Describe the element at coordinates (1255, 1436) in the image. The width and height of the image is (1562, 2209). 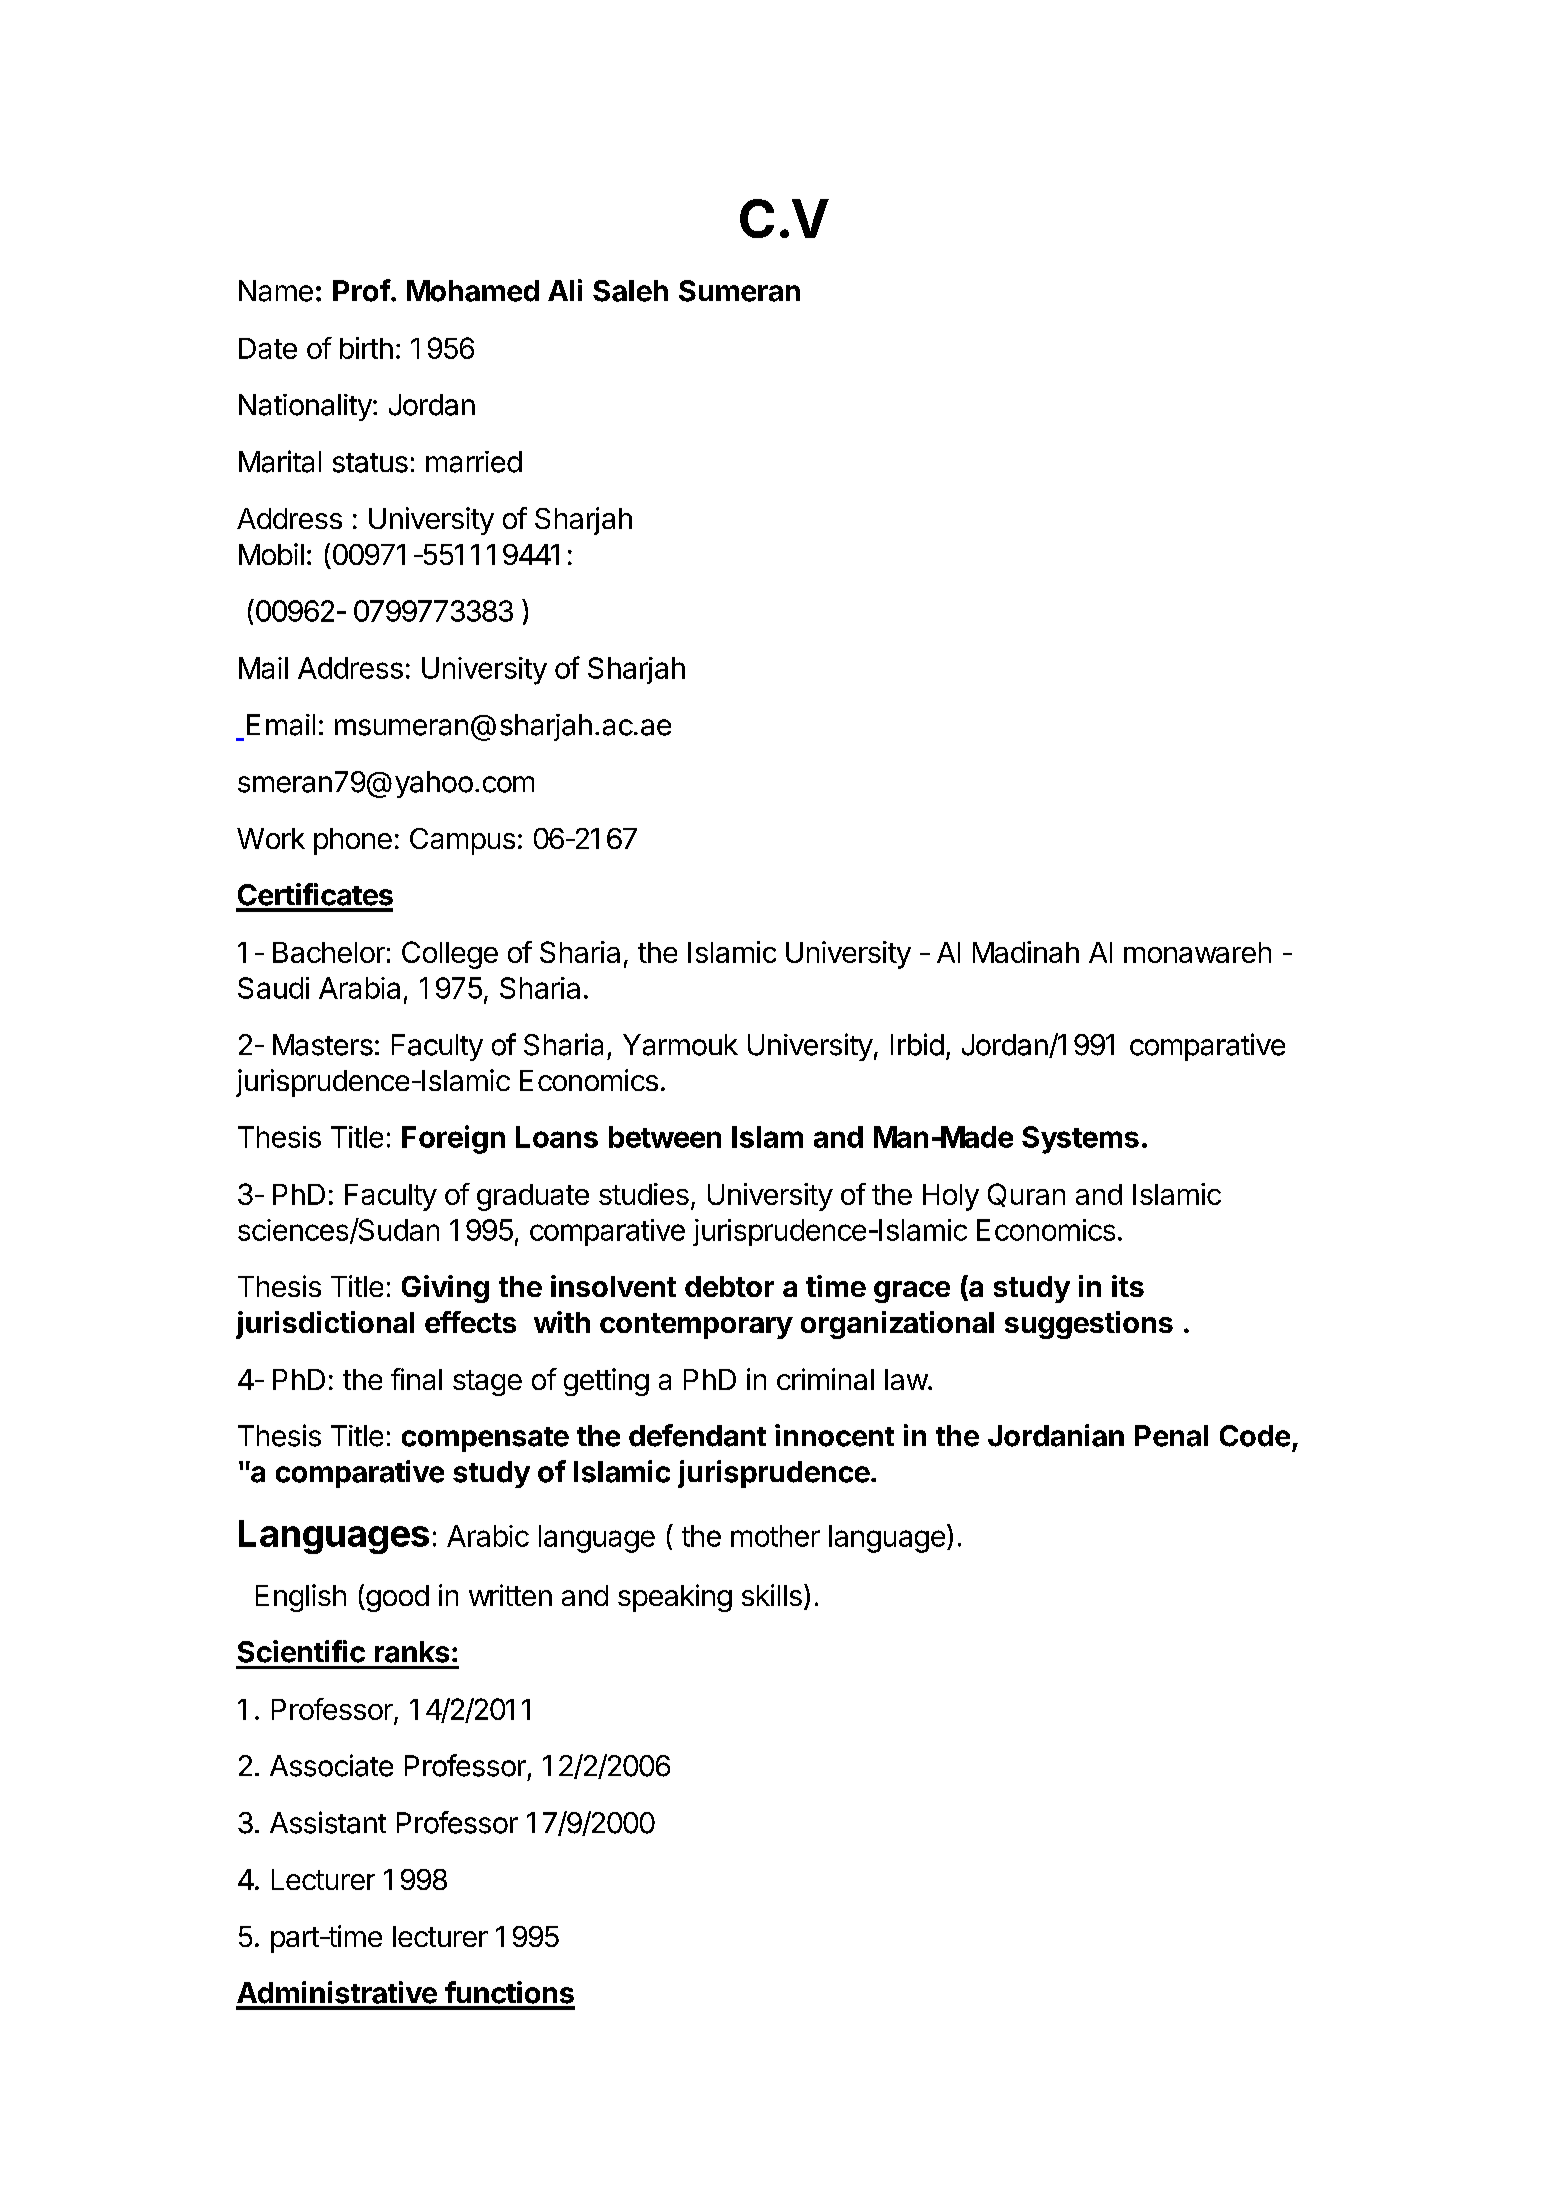
I see `Code` at that location.
